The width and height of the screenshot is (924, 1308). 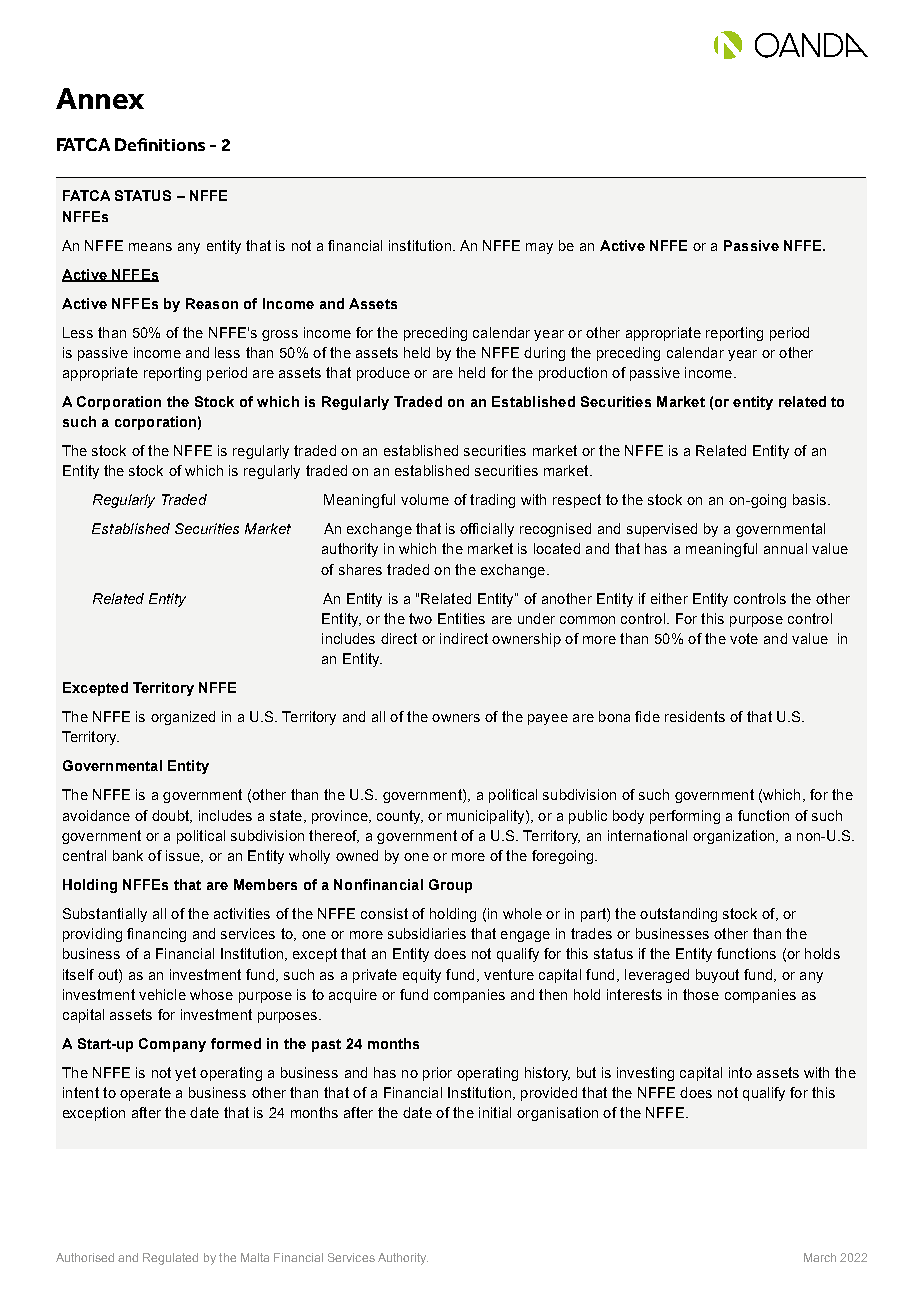 I want to click on Definitions, so click(x=160, y=144).
